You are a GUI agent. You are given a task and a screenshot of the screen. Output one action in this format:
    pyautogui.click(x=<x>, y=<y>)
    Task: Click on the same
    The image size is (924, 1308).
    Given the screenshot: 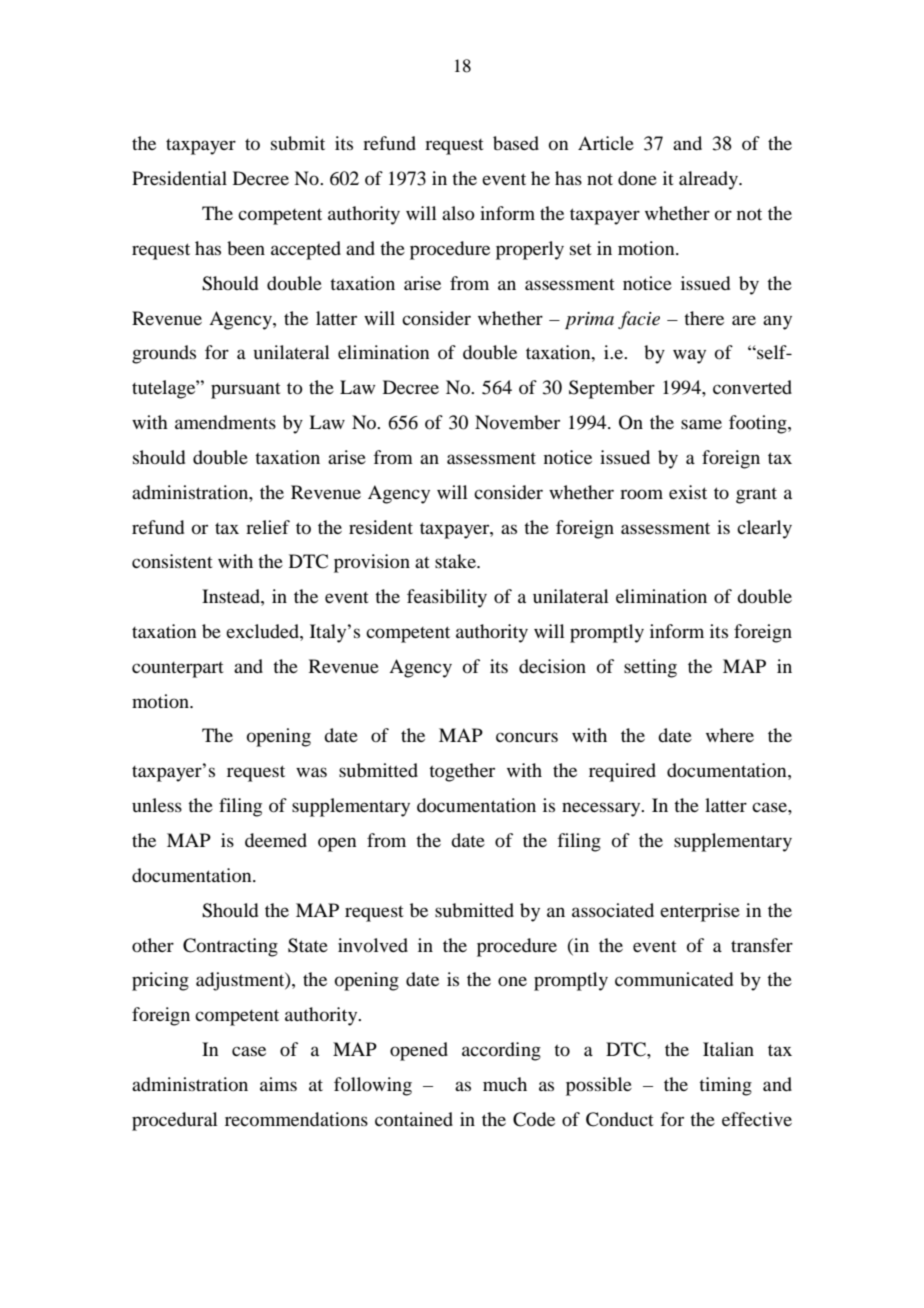 What is the action you would take?
    pyautogui.click(x=701, y=424)
